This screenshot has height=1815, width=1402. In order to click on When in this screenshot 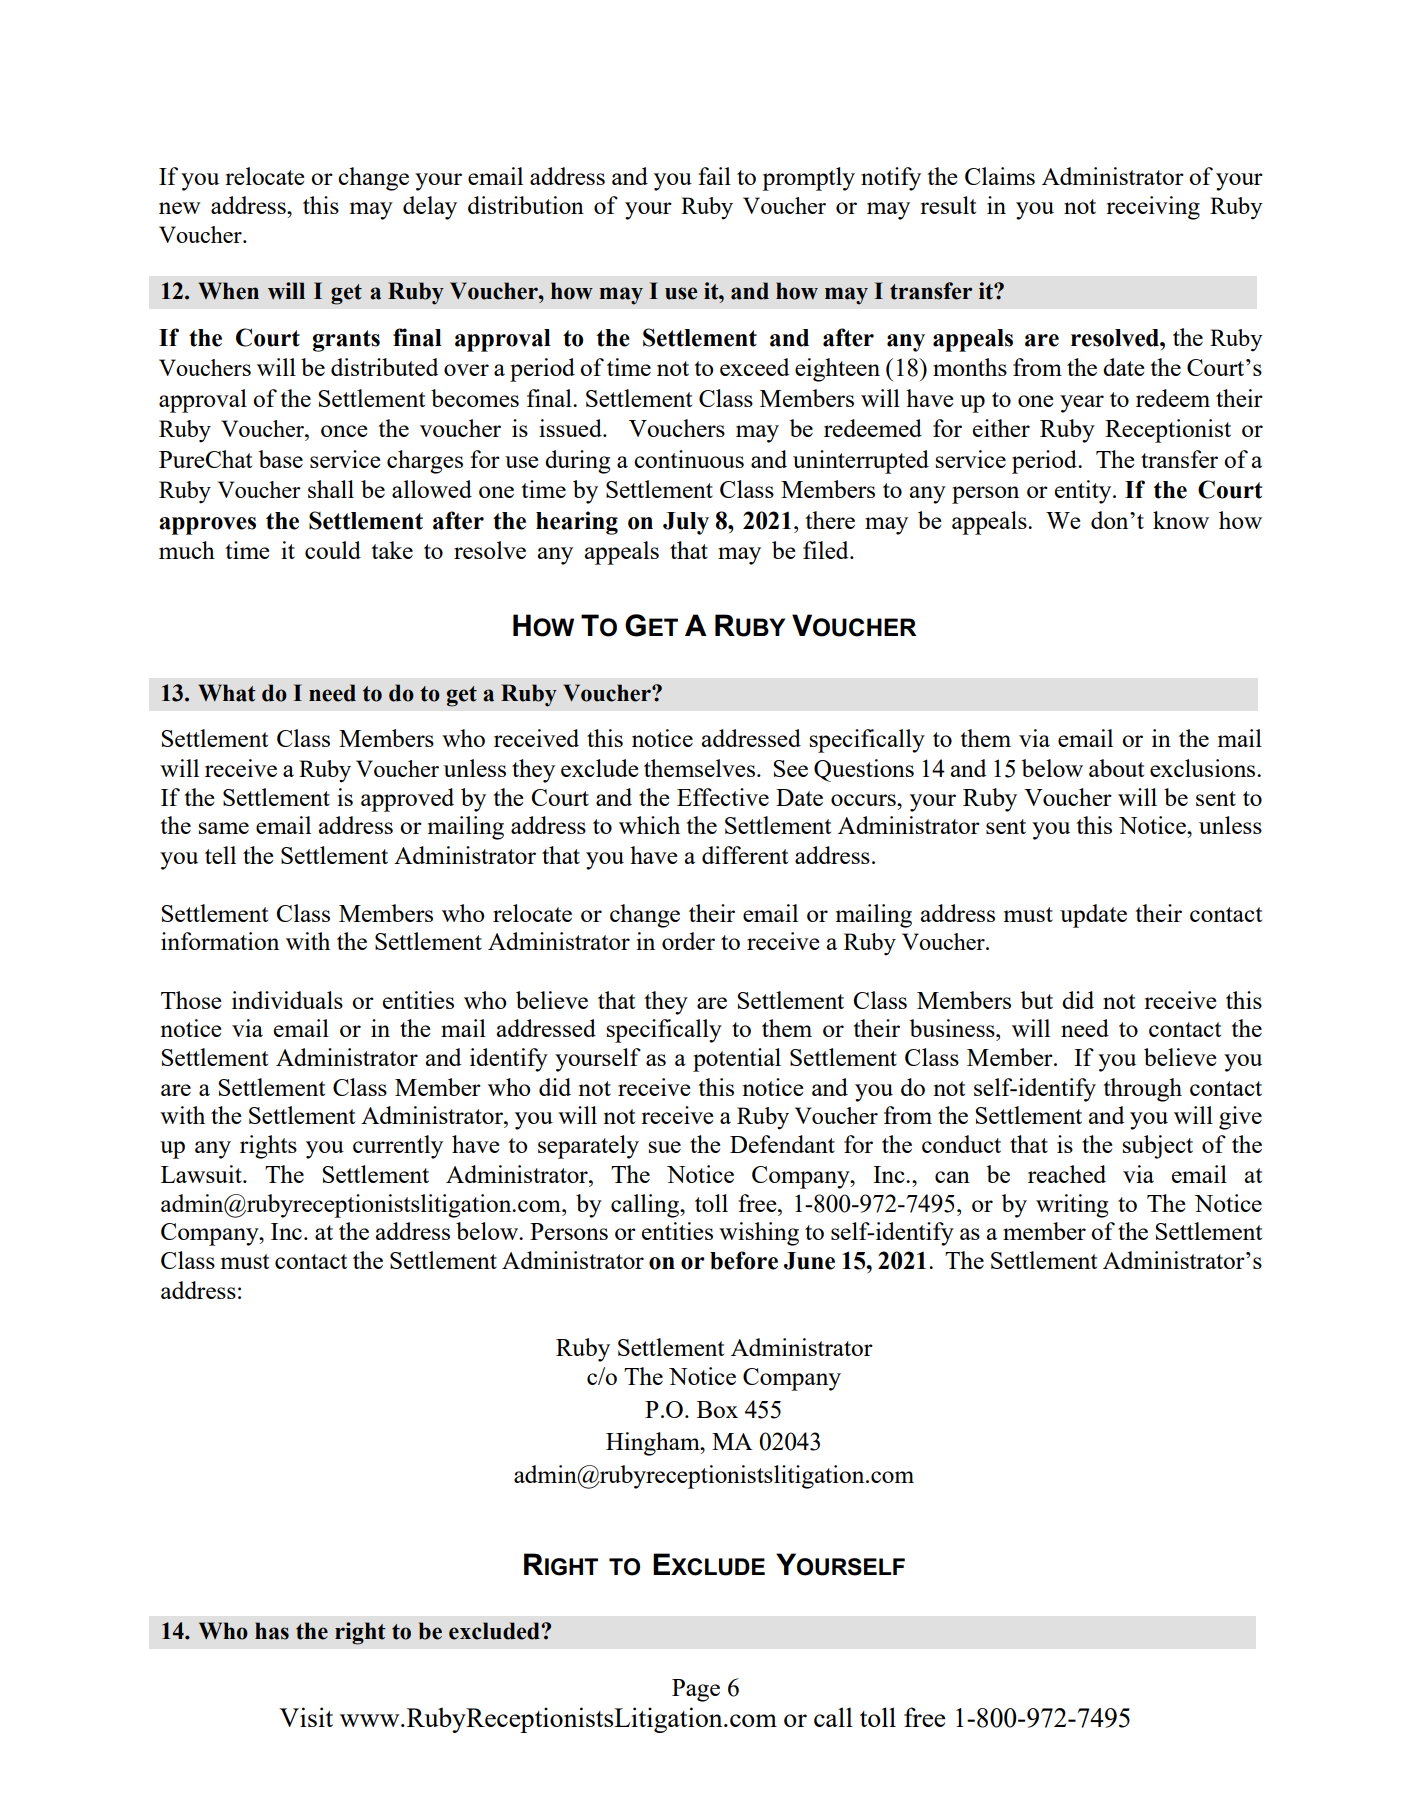, I will do `click(228, 291)`.
